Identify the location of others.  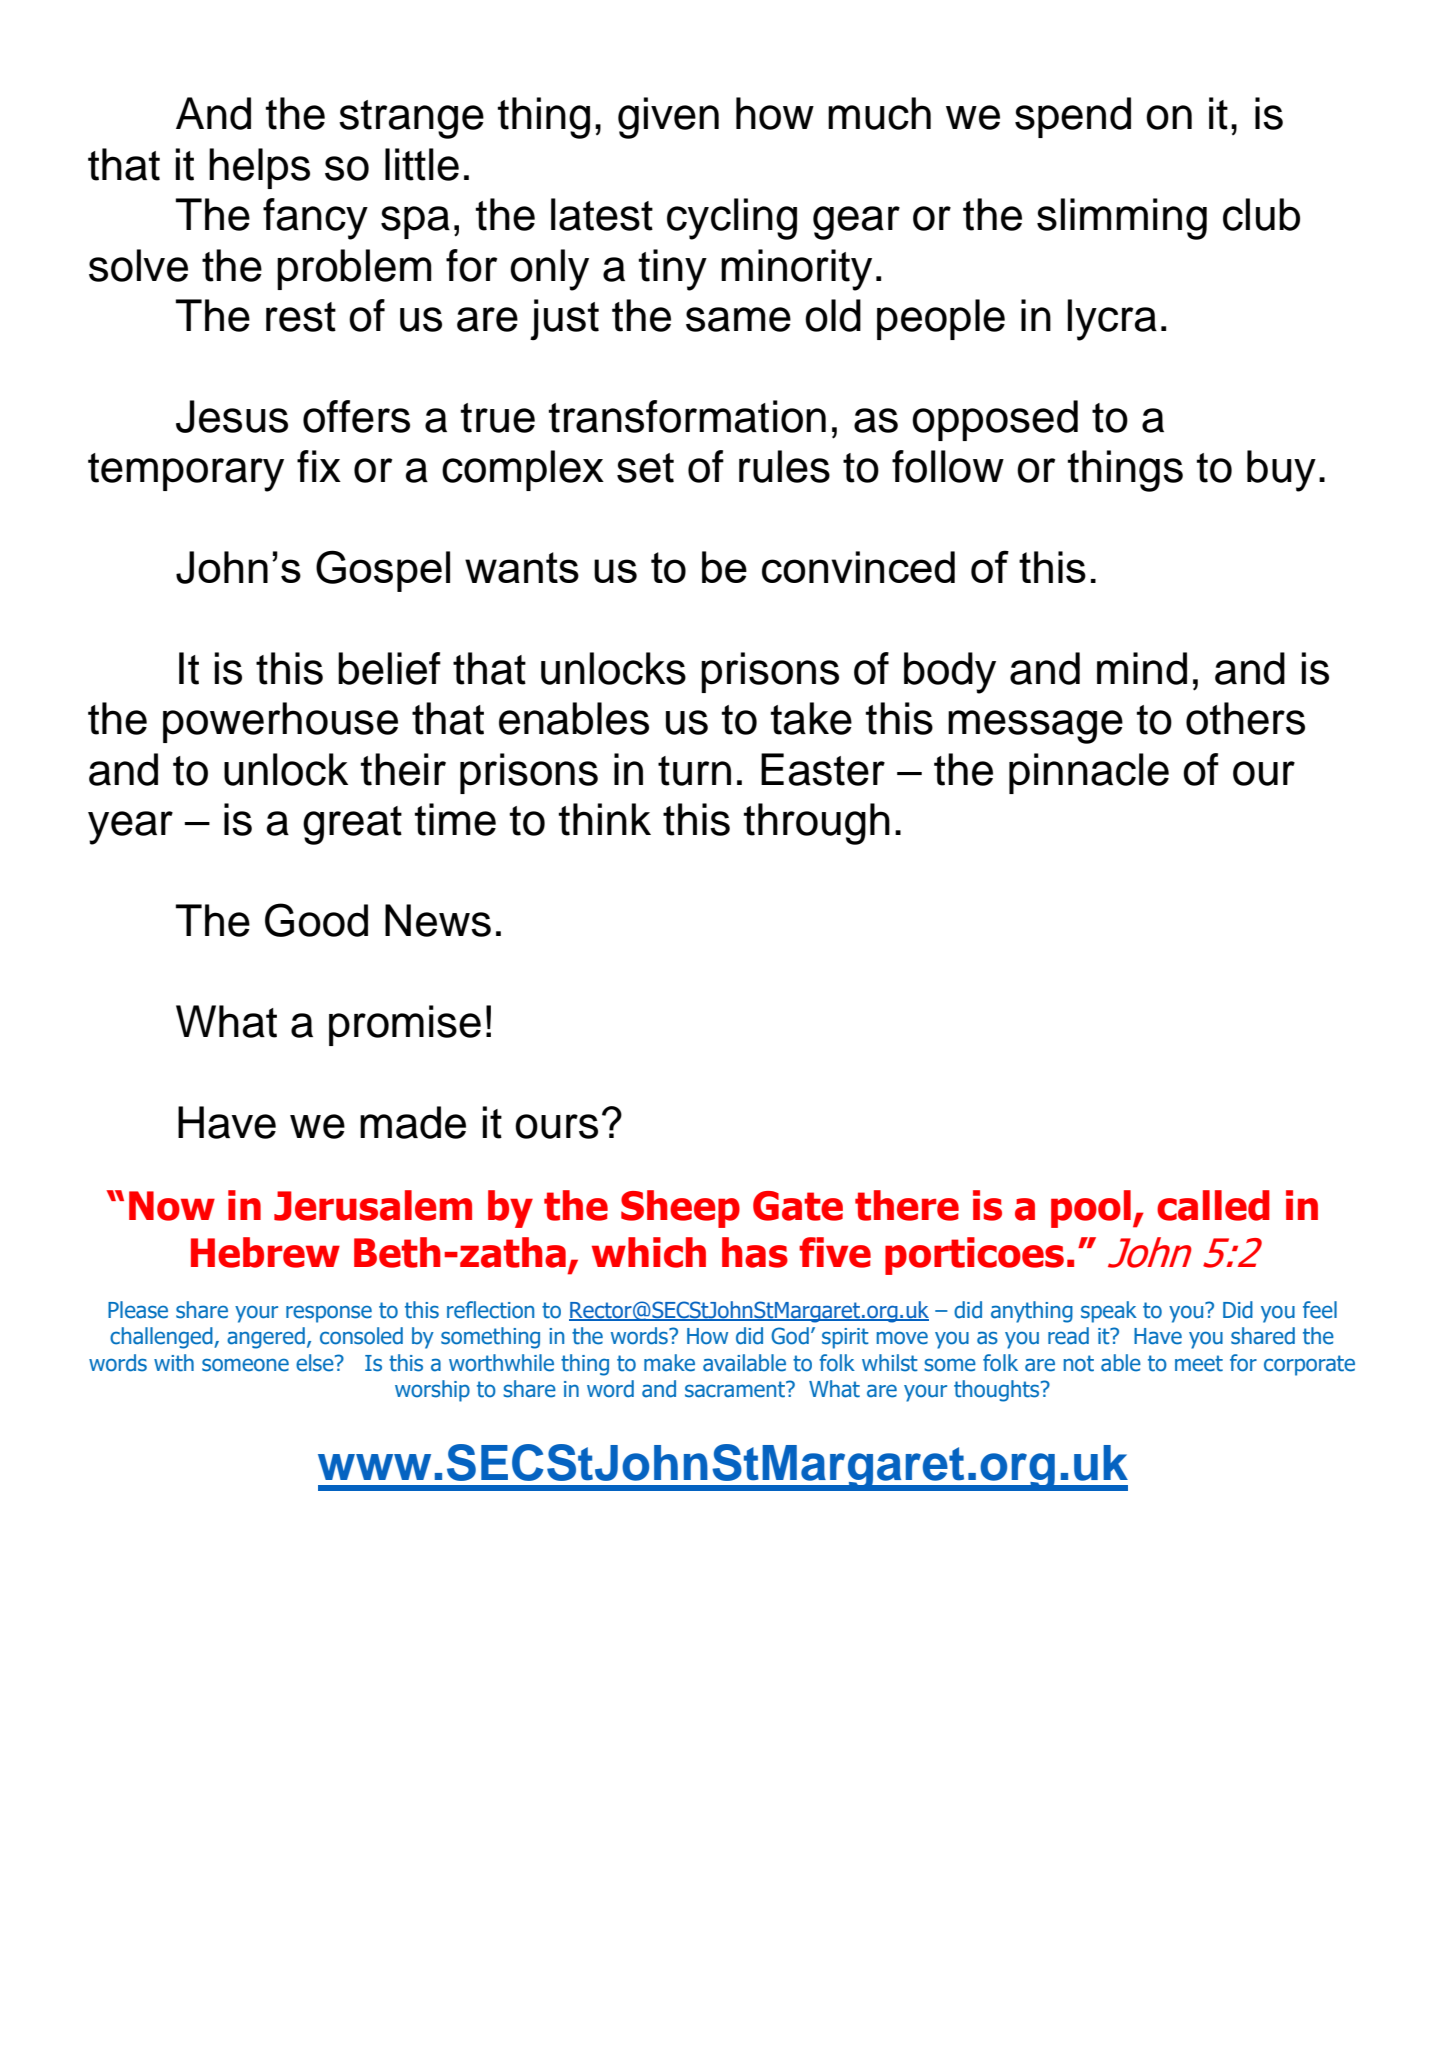
(1245, 718).
